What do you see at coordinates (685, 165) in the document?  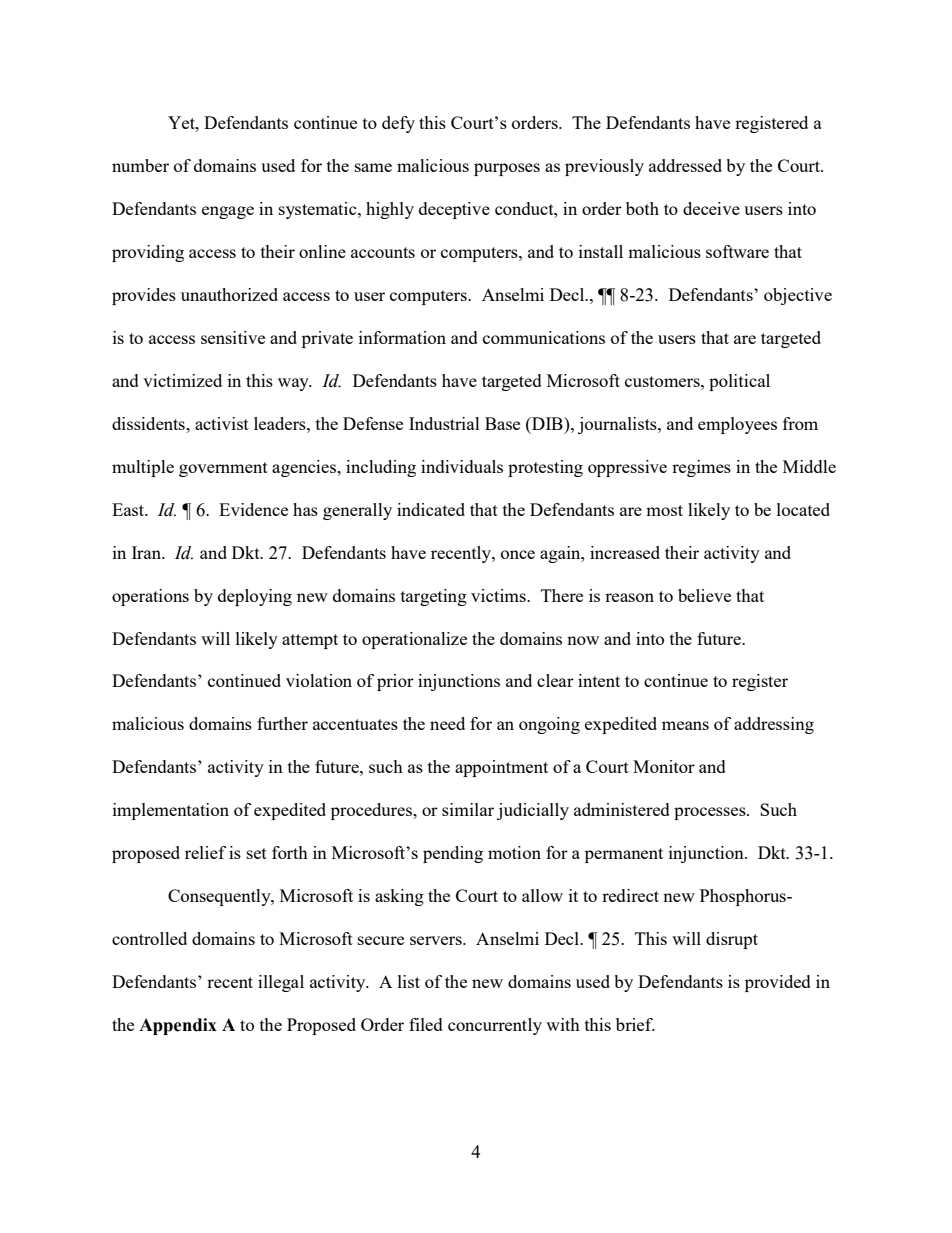 I see `addressed` at bounding box center [685, 165].
